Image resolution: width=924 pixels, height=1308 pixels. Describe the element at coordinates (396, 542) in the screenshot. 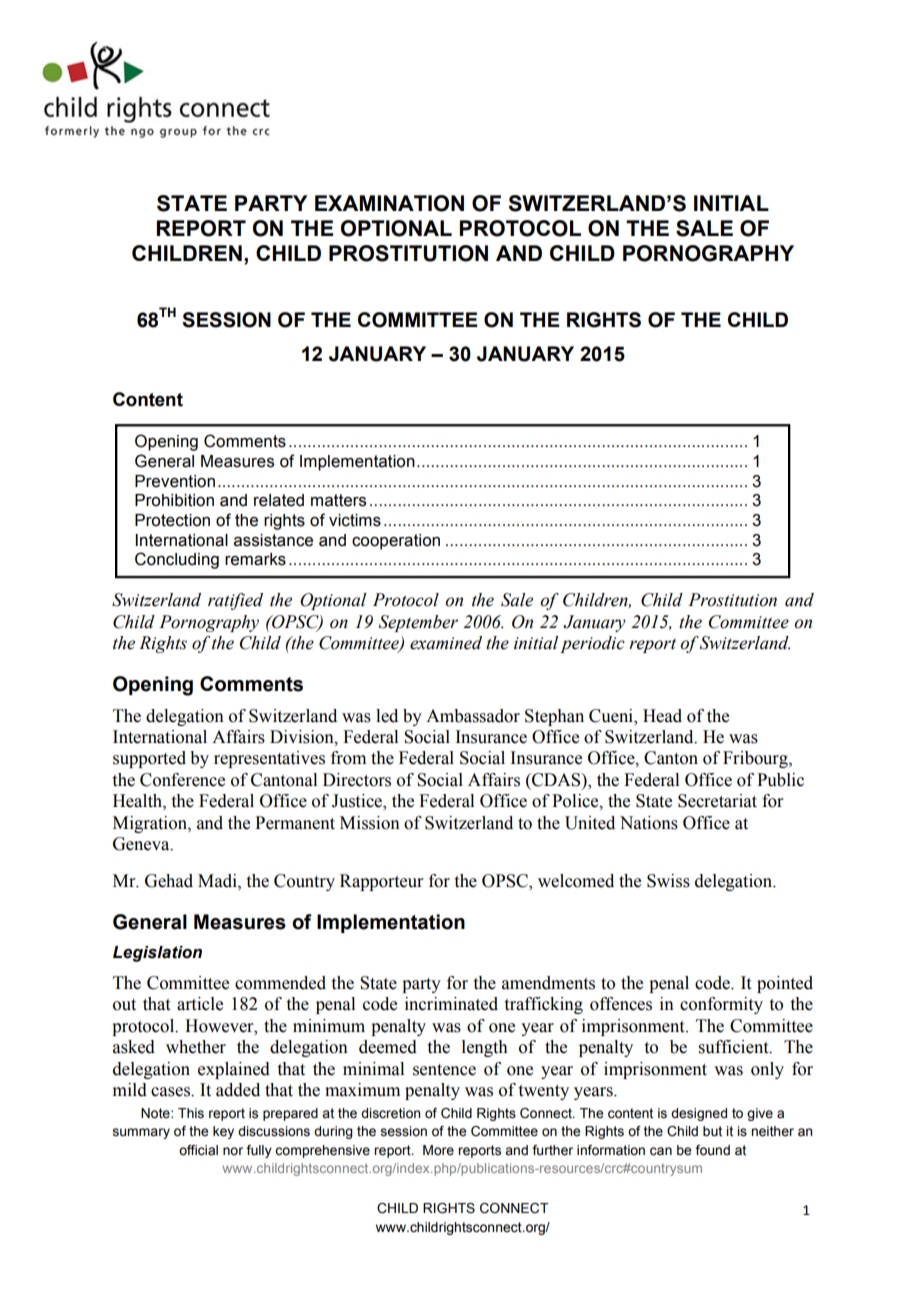

I see `cooperation` at that location.
